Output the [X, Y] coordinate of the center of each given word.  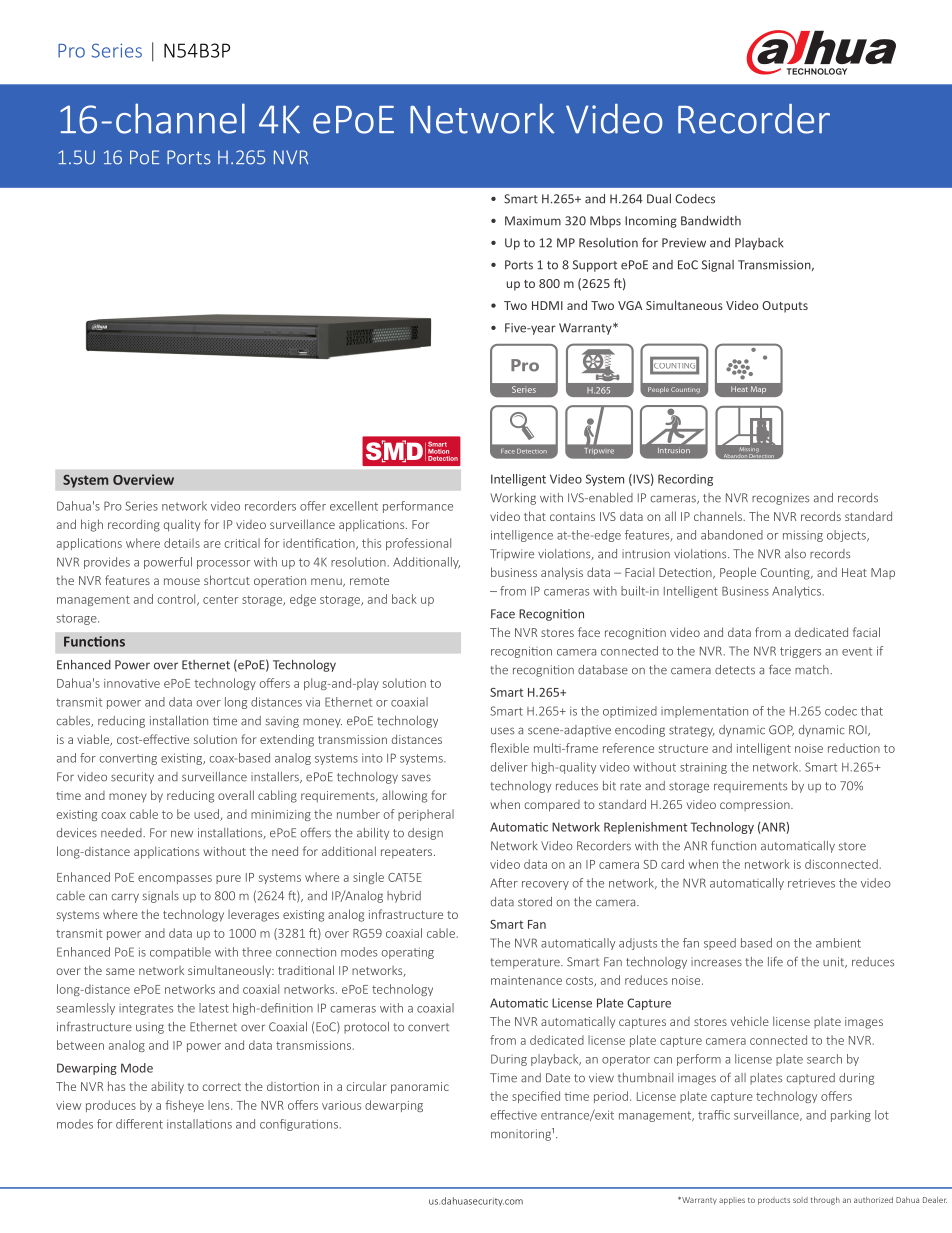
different [139, 1124]
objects [847, 536]
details [182, 543]
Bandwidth [711, 221]
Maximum [533, 221]
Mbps [605, 222]
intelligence [522, 536]
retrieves [811, 883]
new [182, 834]
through [825, 1201]
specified [536, 1097]
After [504, 883]
